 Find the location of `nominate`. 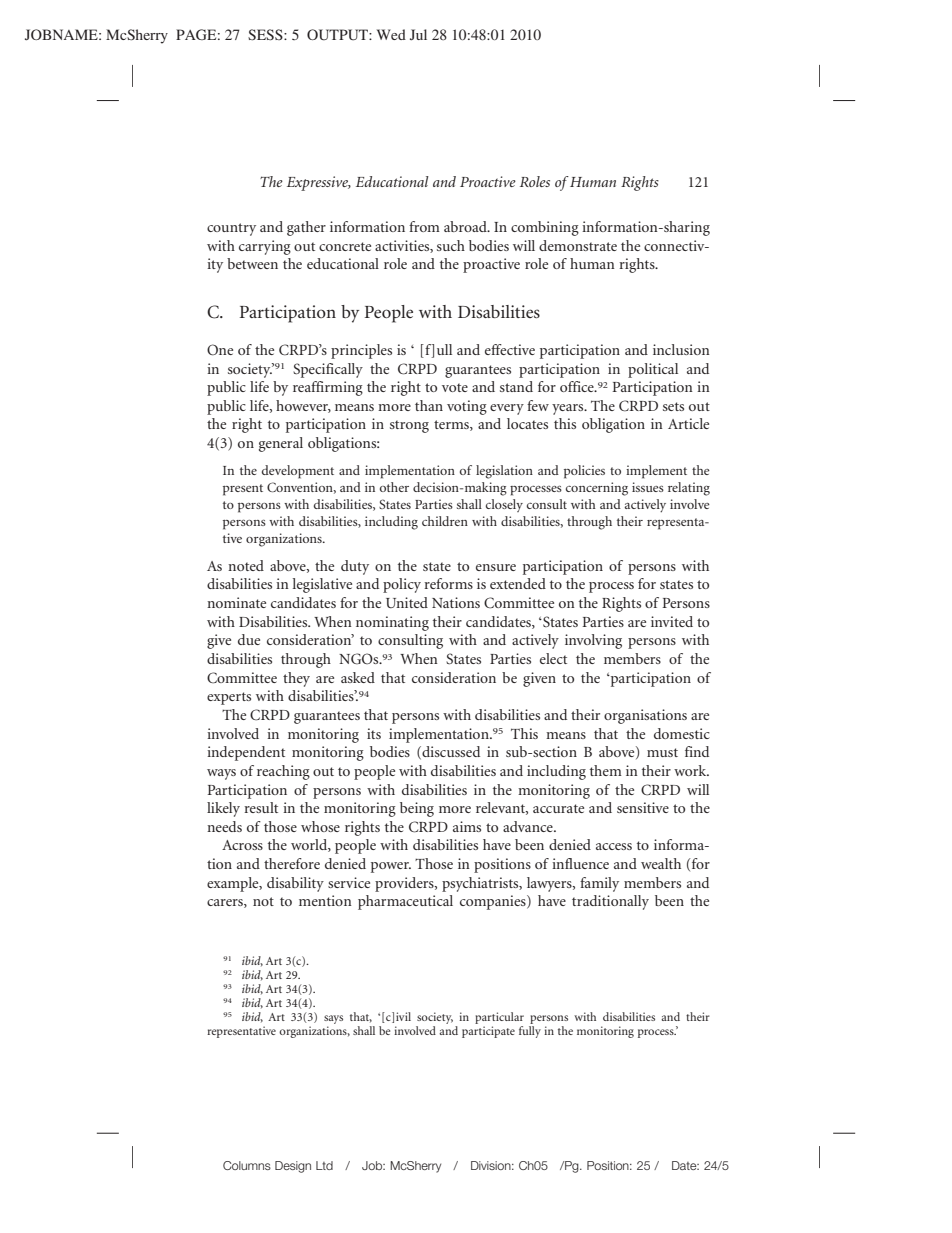

nominate is located at coordinates (236, 602).
